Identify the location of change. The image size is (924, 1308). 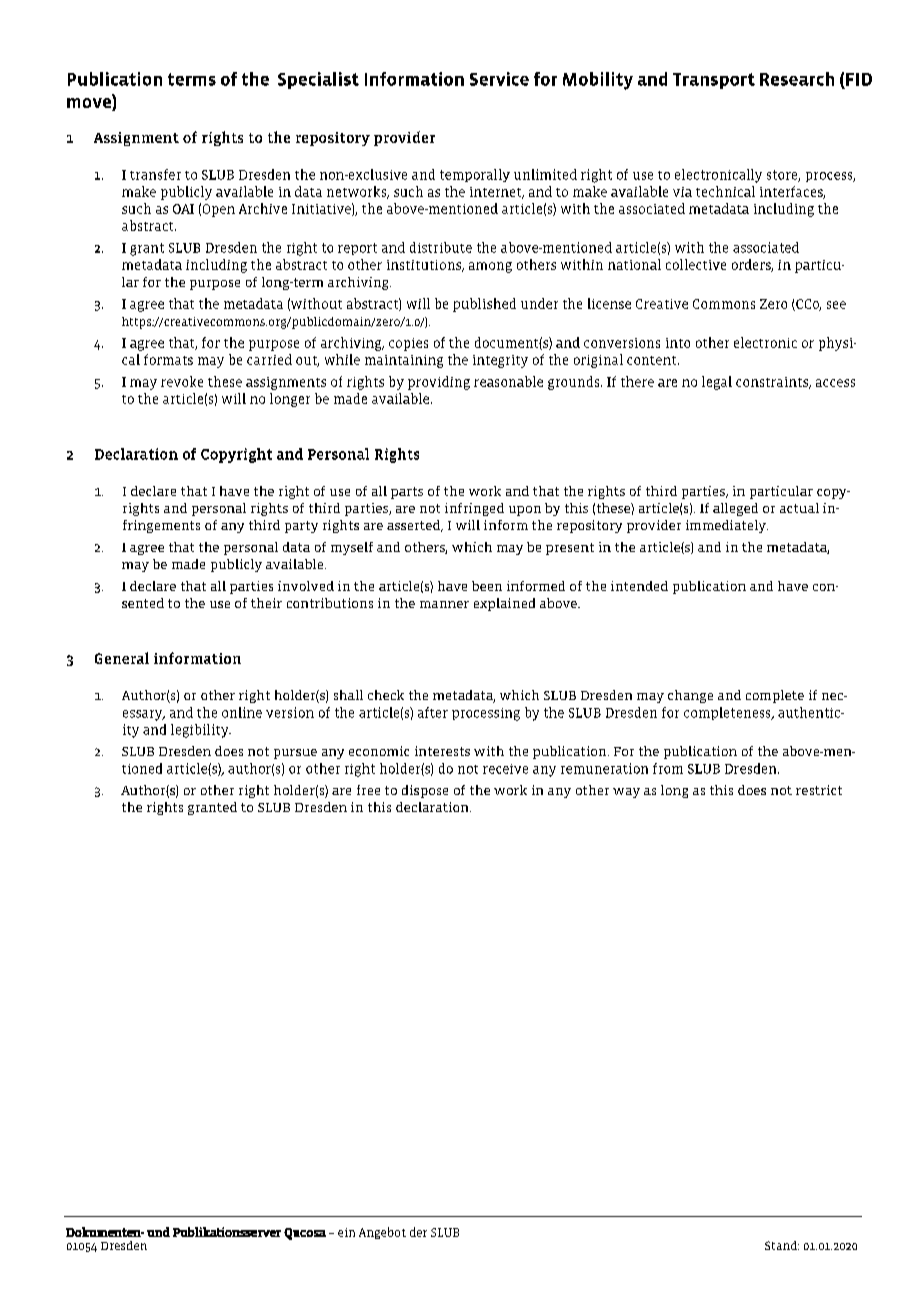
(690, 696).
